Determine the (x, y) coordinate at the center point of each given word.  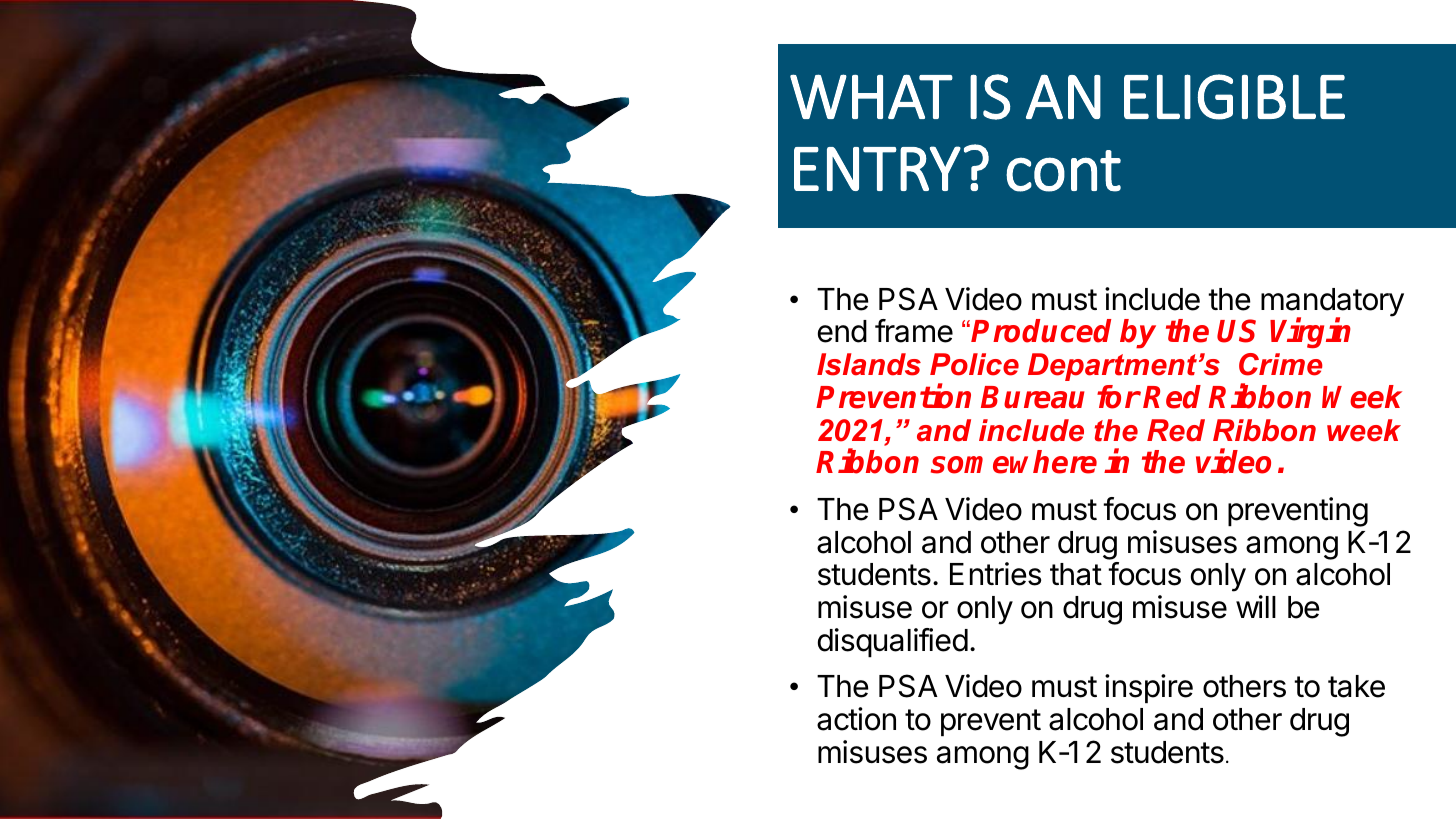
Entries (995, 574)
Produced (1041, 331)
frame (914, 331)
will (1256, 606)
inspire (1149, 688)
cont (1063, 171)
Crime (1281, 364)
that (1076, 574)
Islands (869, 364)
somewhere (1014, 462)
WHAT (871, 96)
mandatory (1332, 303)
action (856, 719)
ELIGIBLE (1234, 97)
